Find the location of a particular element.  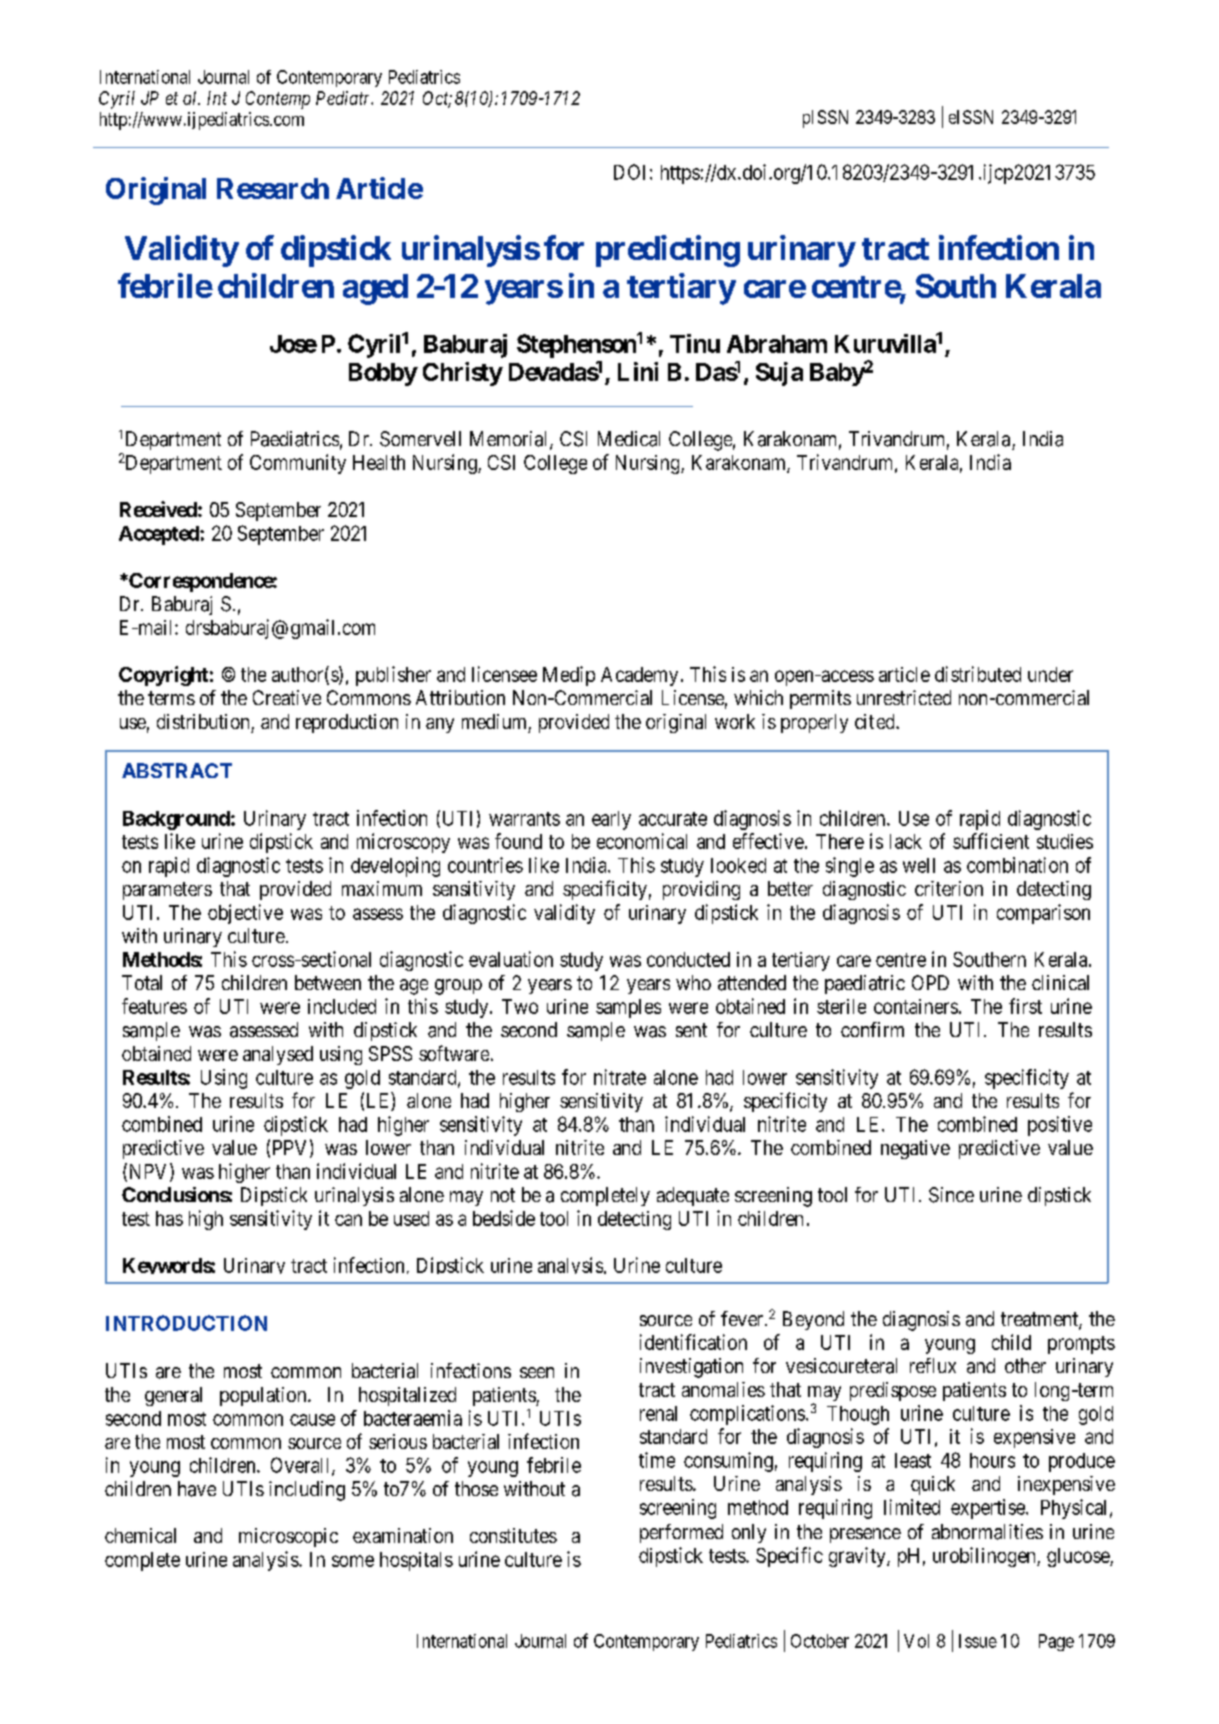

distributed is located at coordinates (978, 674).
